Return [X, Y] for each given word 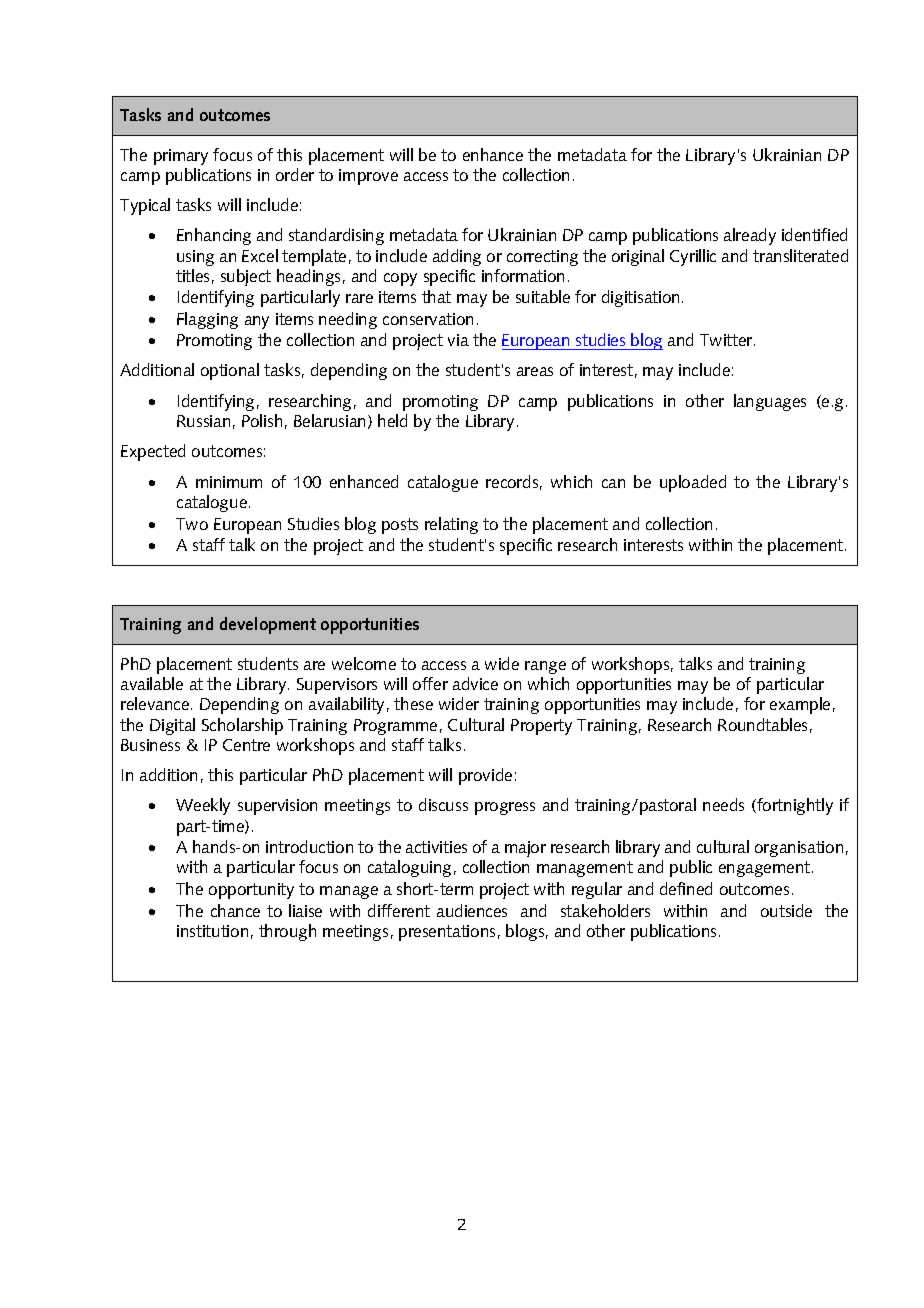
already [750, 236]
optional [230, 371]
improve [368, 177]
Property [541, 727]
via [458, 340]
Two [192, 524]
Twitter [727, 340]
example [800, 705]
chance [235, 910]
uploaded [693, 483]
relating [451, 525]
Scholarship [242, 726]
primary [181, 157]
